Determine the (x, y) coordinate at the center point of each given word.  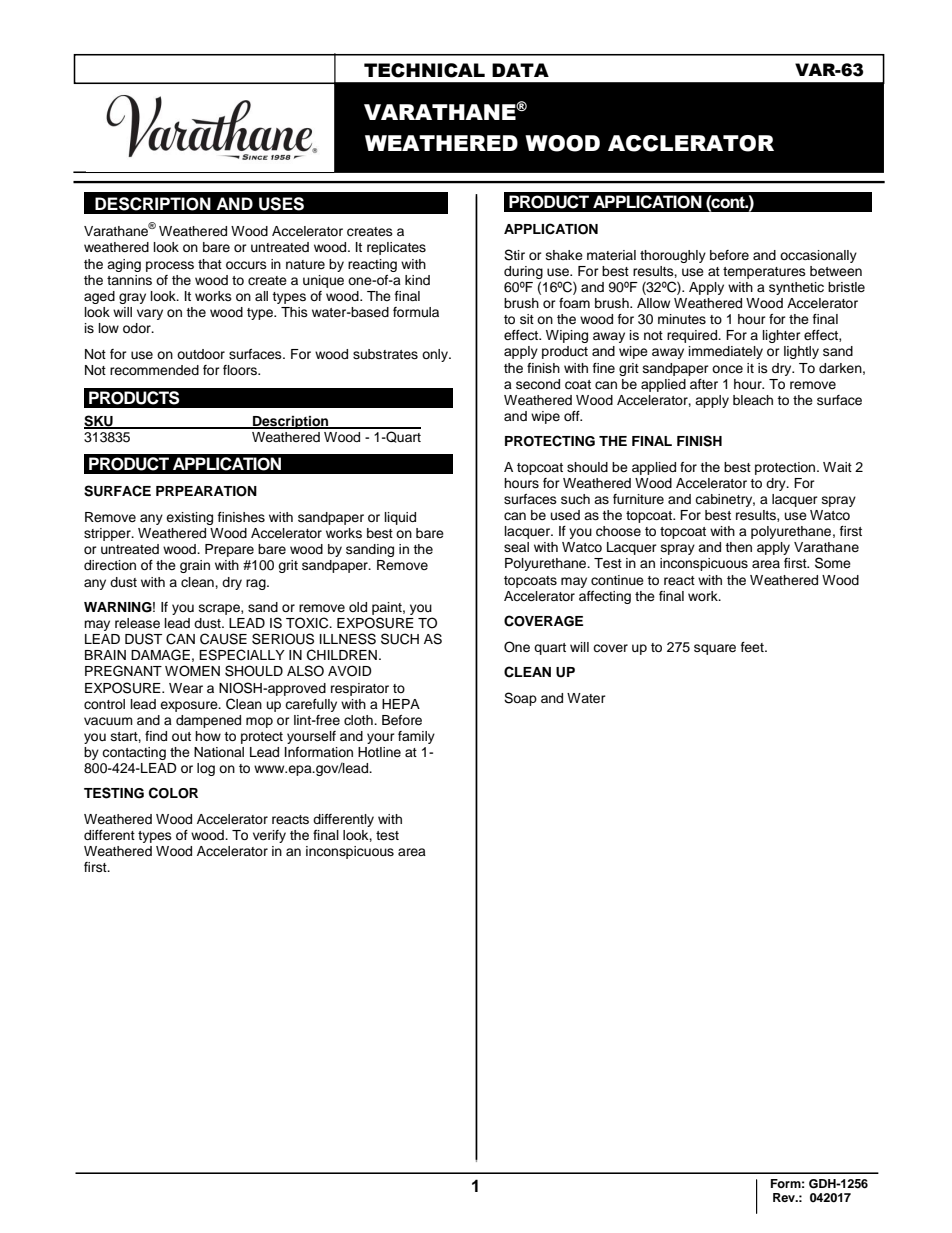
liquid (400, 518)
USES (281, 204)
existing (189, 518)
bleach (753, 400)
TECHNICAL (424, 70)
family (416, 737)
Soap (520, 699)
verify (269, 836)
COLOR (173, 793)
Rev (785, 1197)
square (715, 649)
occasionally (818, 256)
